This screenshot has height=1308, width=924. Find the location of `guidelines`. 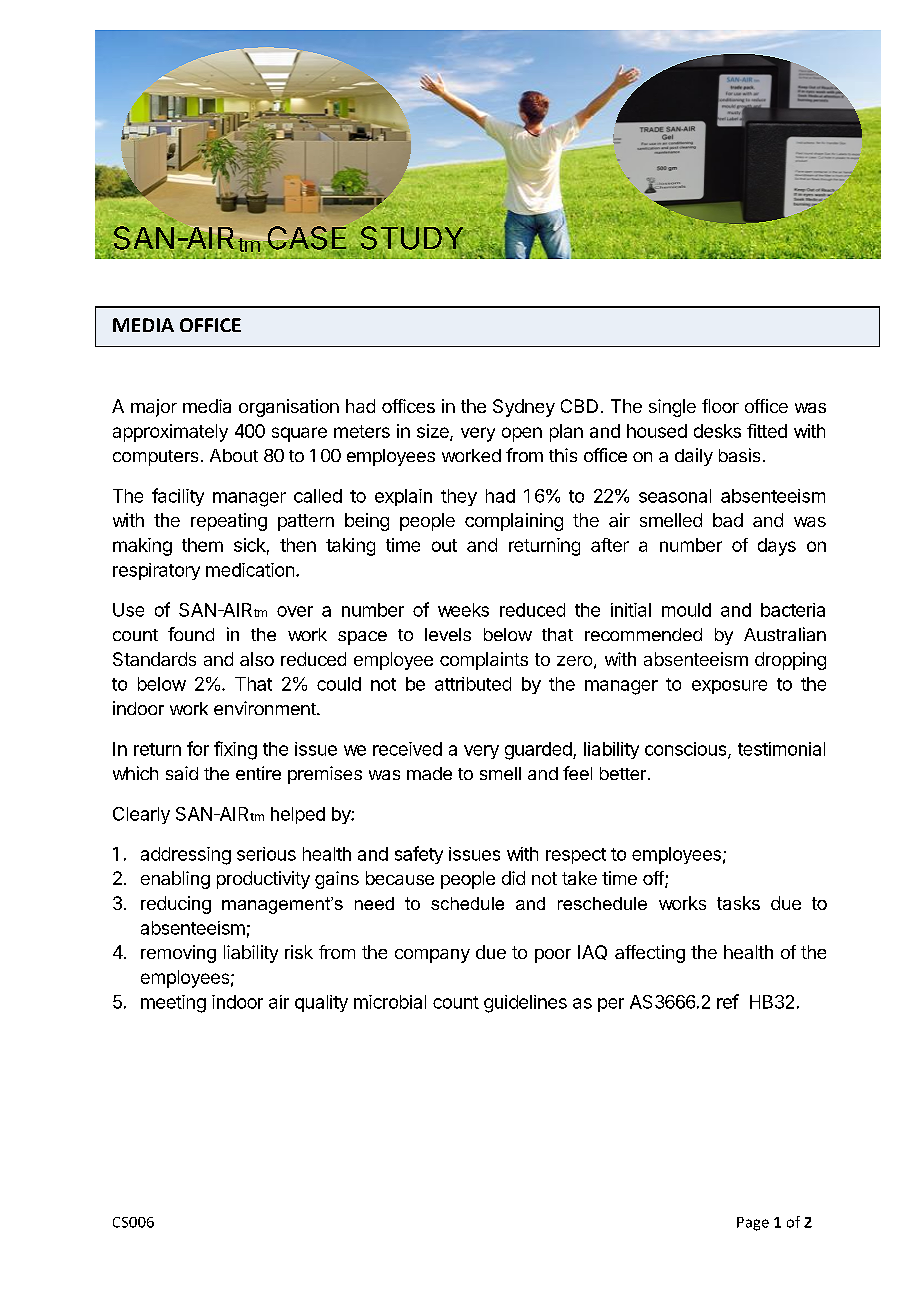

guidelines is located at coordinates (525, 1004).
